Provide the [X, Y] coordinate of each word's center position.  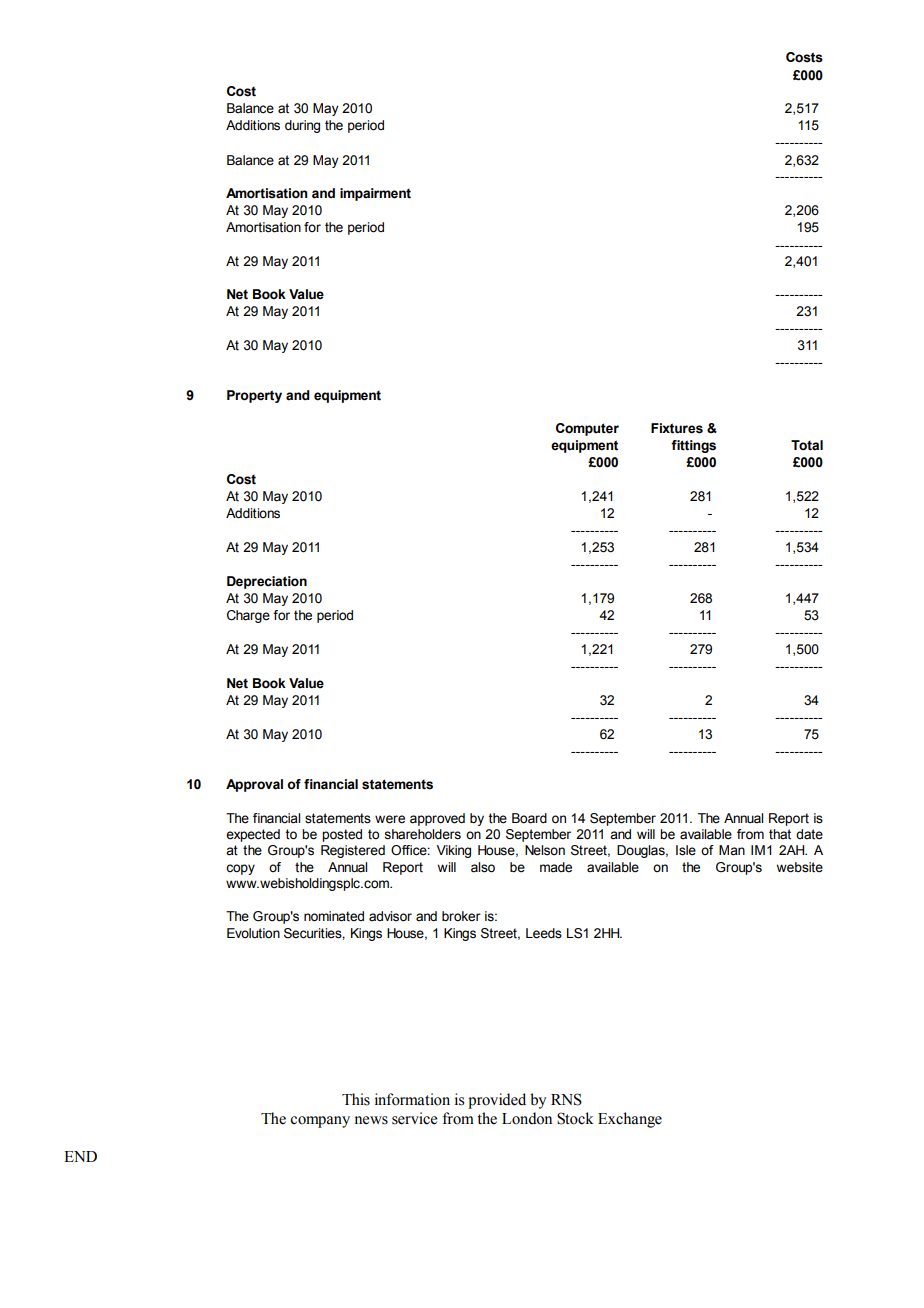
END [80, 1156]
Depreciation [267, 582]
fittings [693, 446]
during [302, 126]
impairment [375, 194]
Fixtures [677, 428]
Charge [248, 616]
